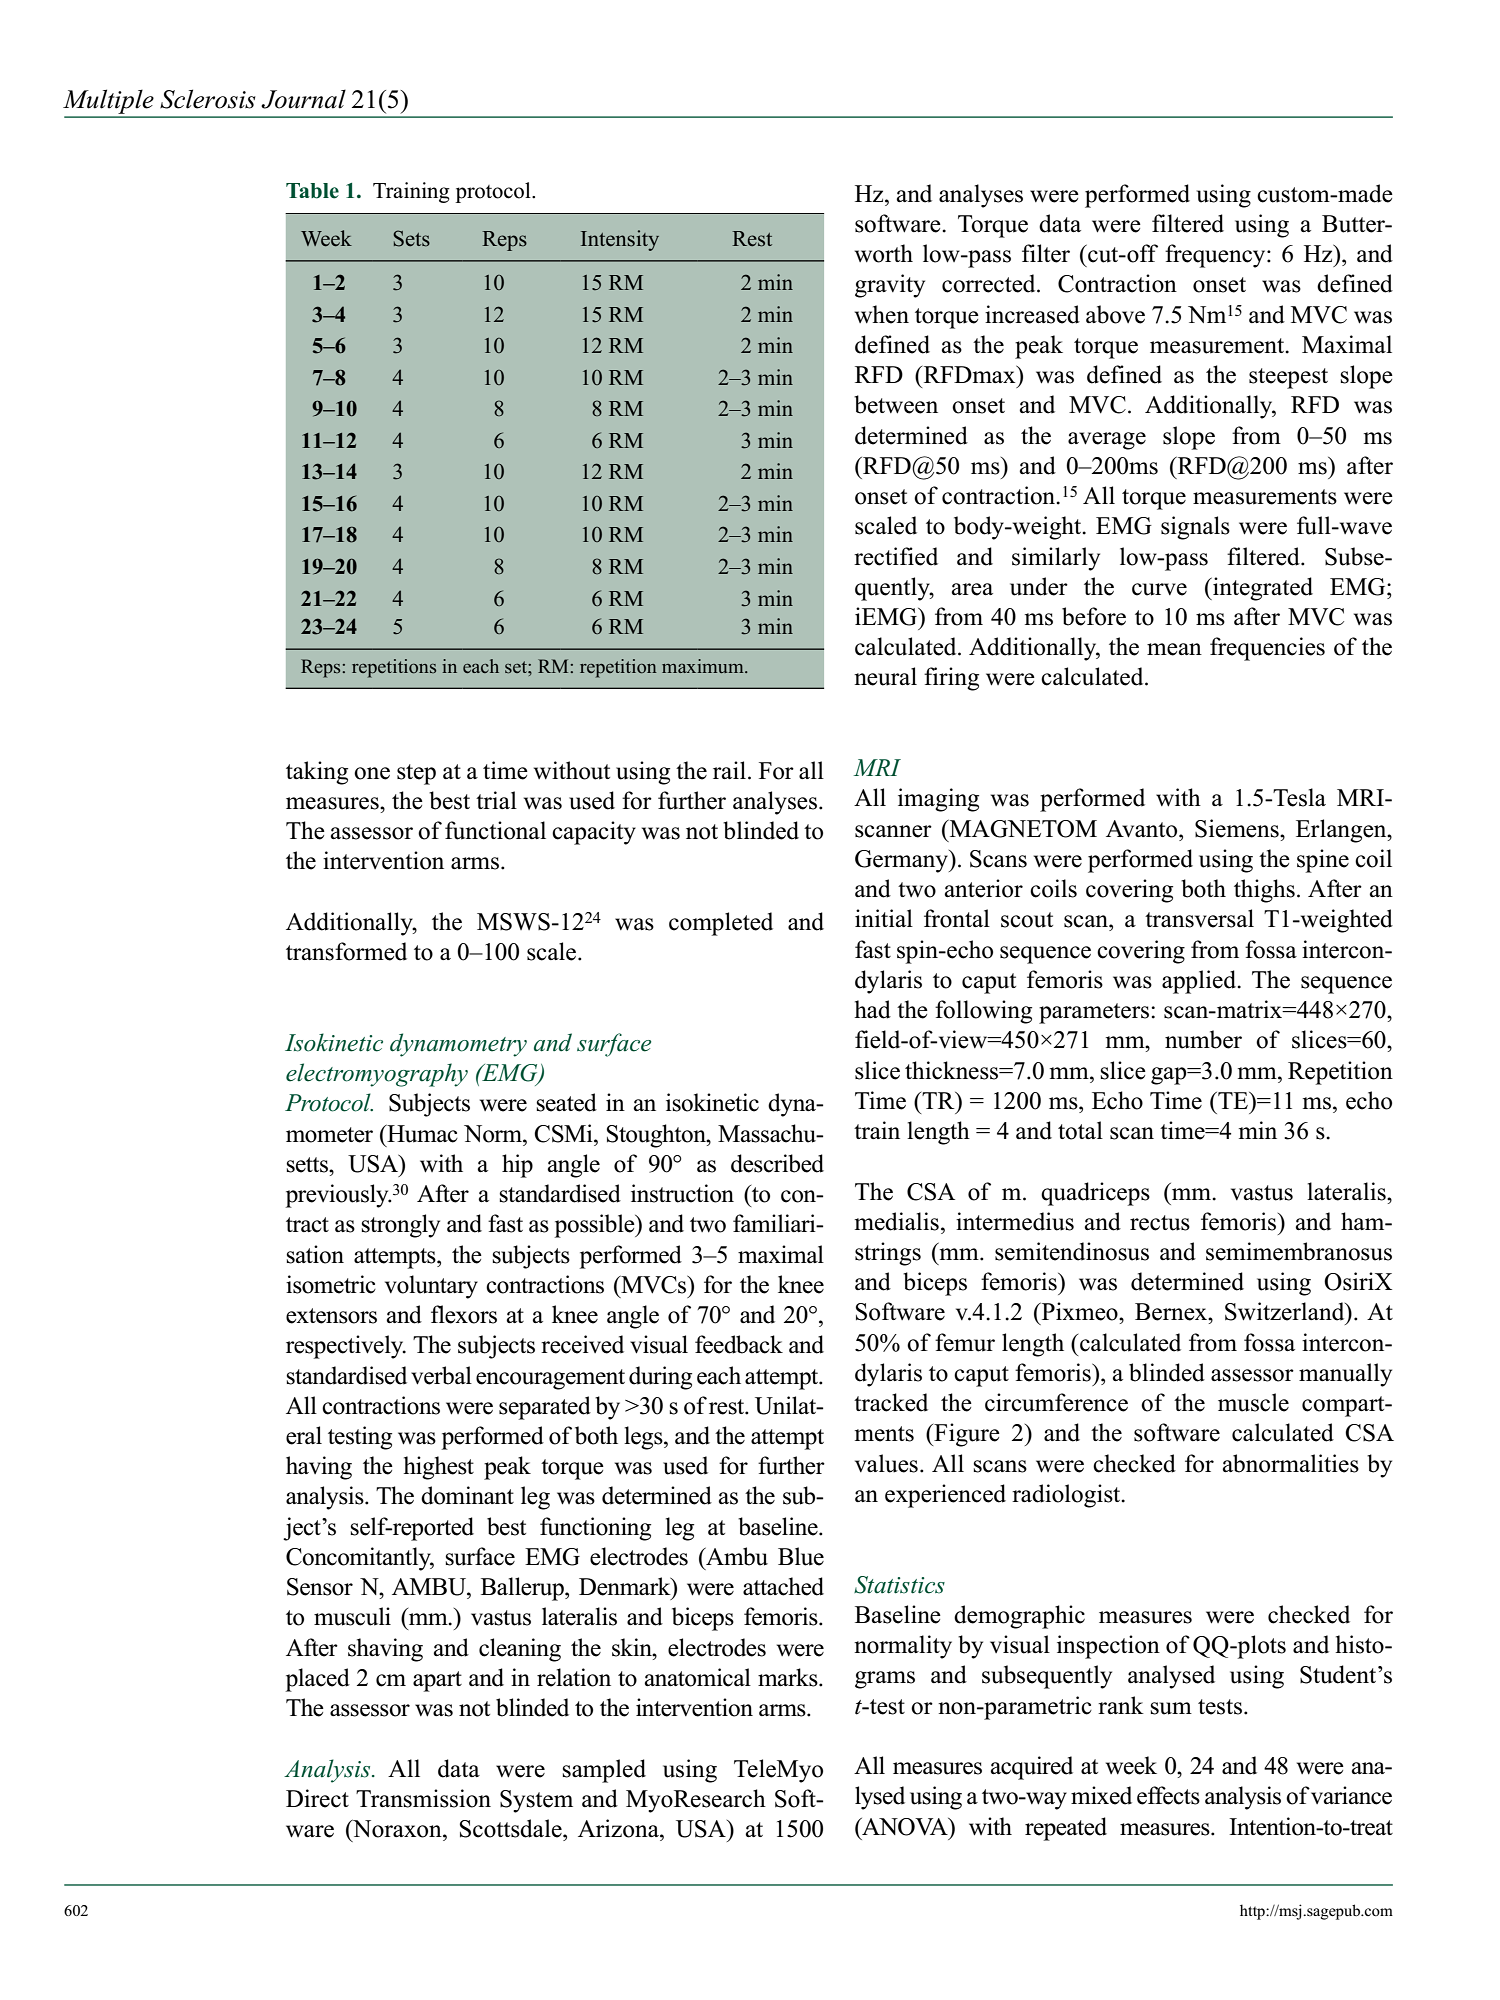  What do you see at coordinates (317, 1798) in the screenshot?
I see `Direct` at bounding box center [317, 1798].
